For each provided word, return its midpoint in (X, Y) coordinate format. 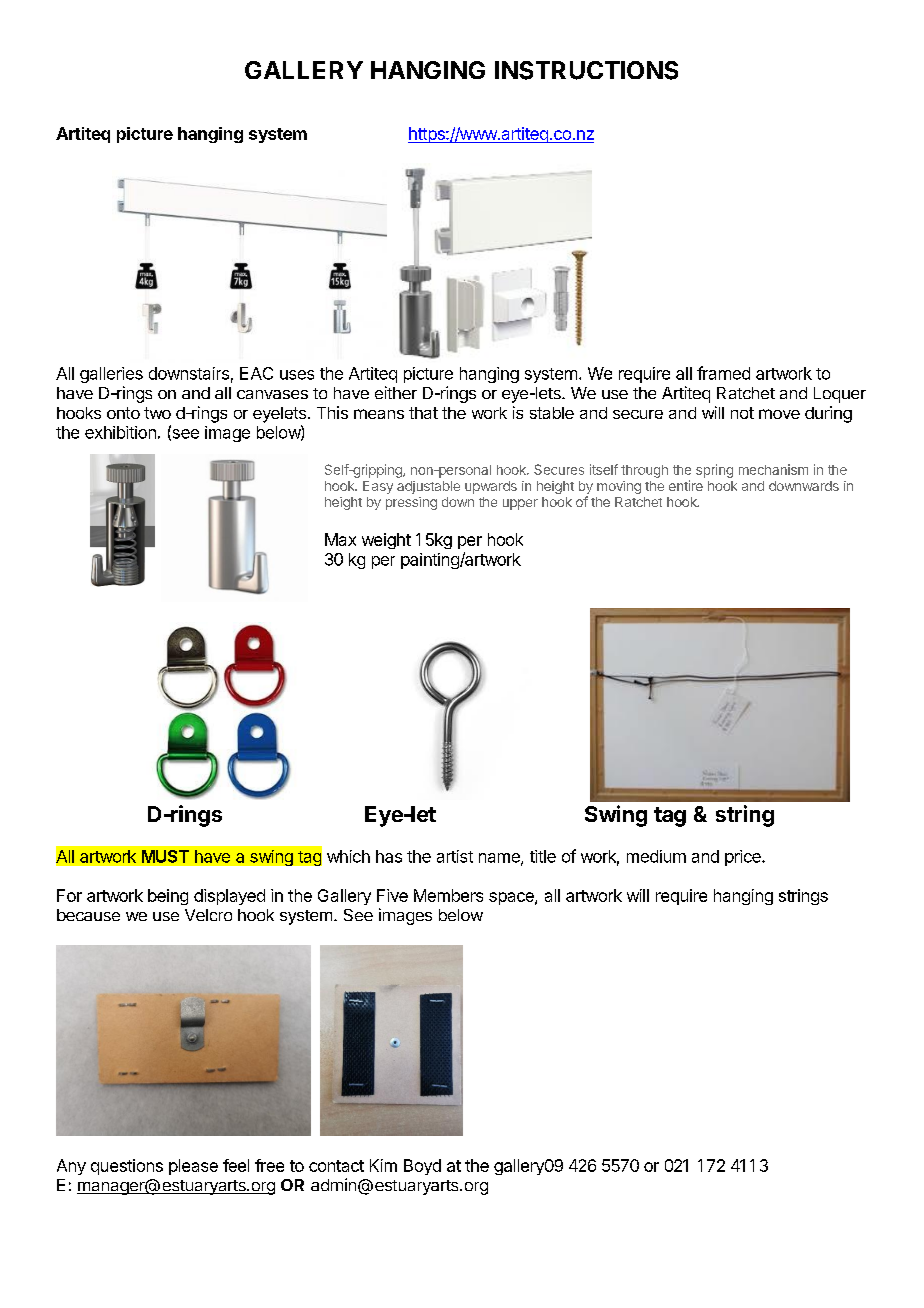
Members (448, 895)
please (193, 1167)
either (396, 392)
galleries (111, 375)
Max (340, 539)
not (742, 413)
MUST (165, 856)
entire (686, 485)
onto (123, 413)
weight (386, 541)
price (744, 858)
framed (723, 373)
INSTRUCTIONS (586, 70)
